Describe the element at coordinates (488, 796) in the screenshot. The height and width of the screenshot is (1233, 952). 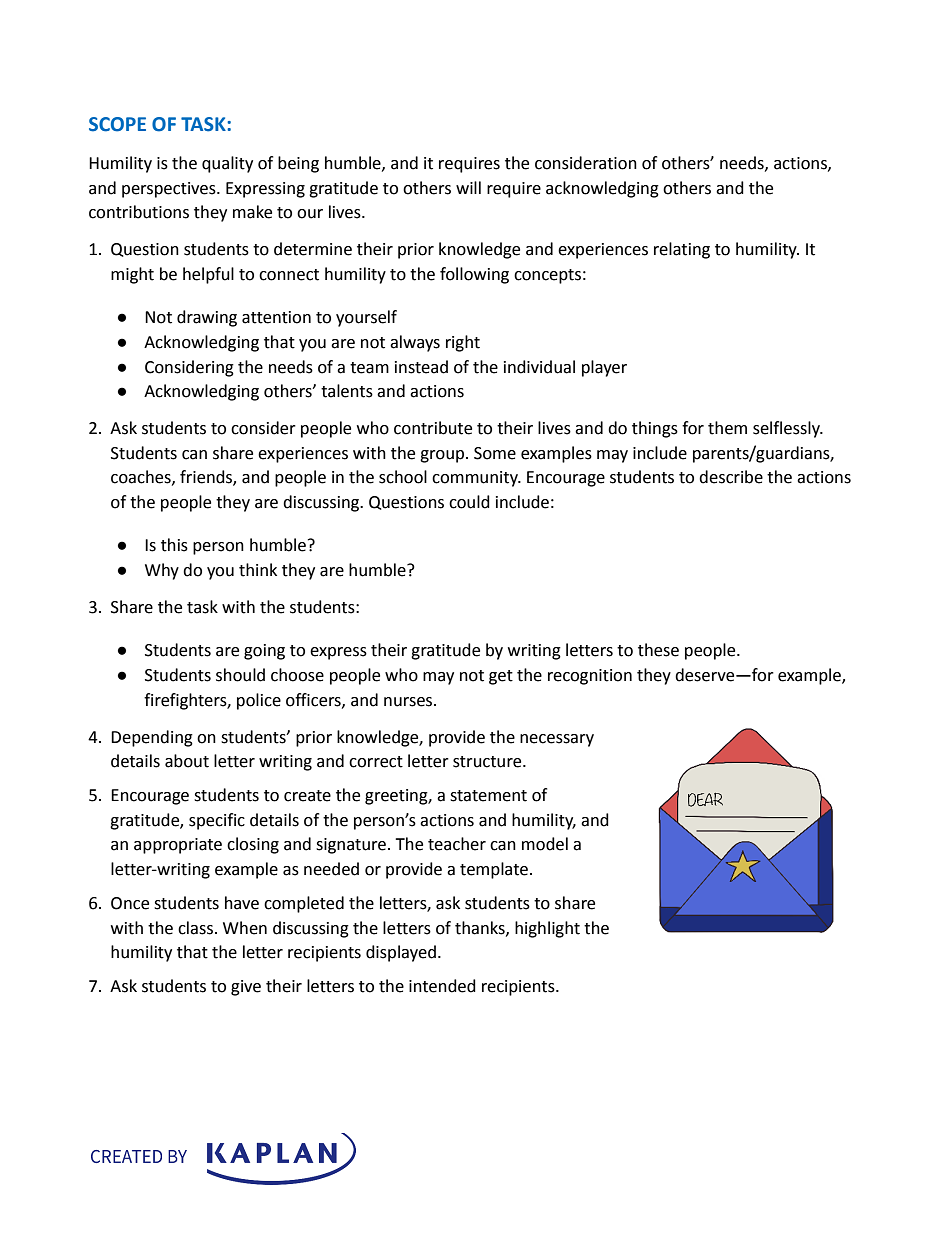
I see `statement` at that location.
